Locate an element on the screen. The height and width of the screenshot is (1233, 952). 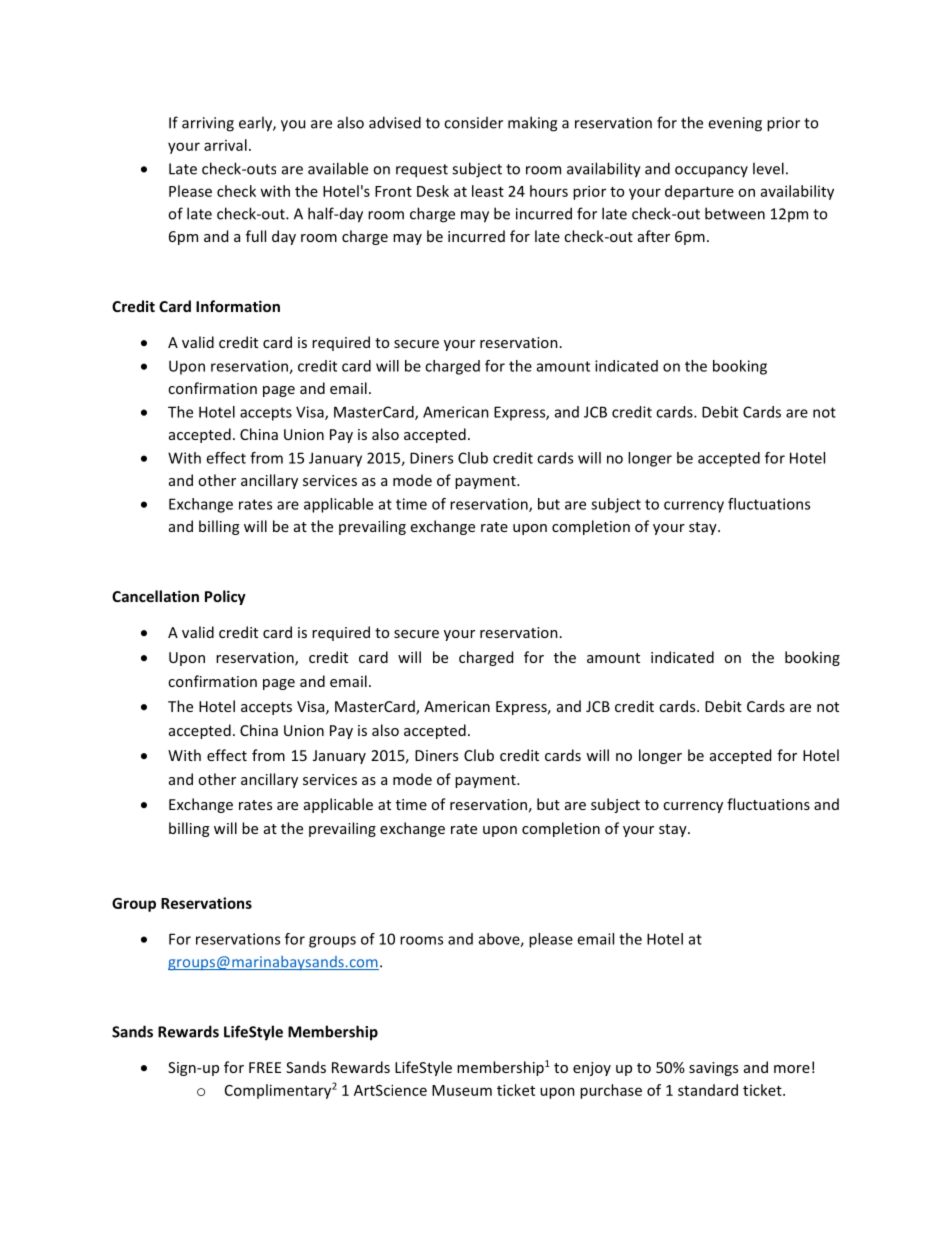
least is located at coordinates (488, 191).
